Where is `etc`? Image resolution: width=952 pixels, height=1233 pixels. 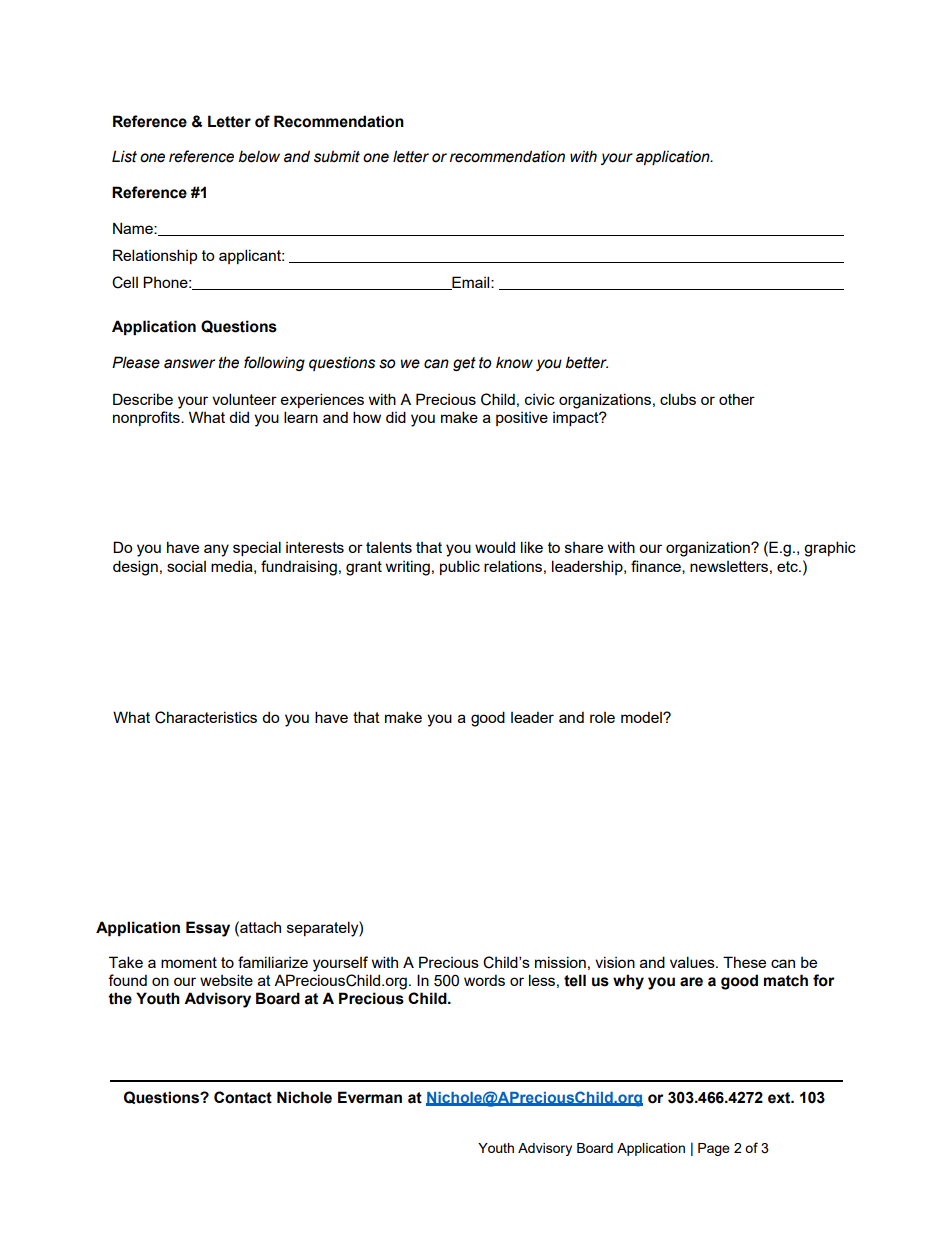 etc is located at coordinates (788, 566).
